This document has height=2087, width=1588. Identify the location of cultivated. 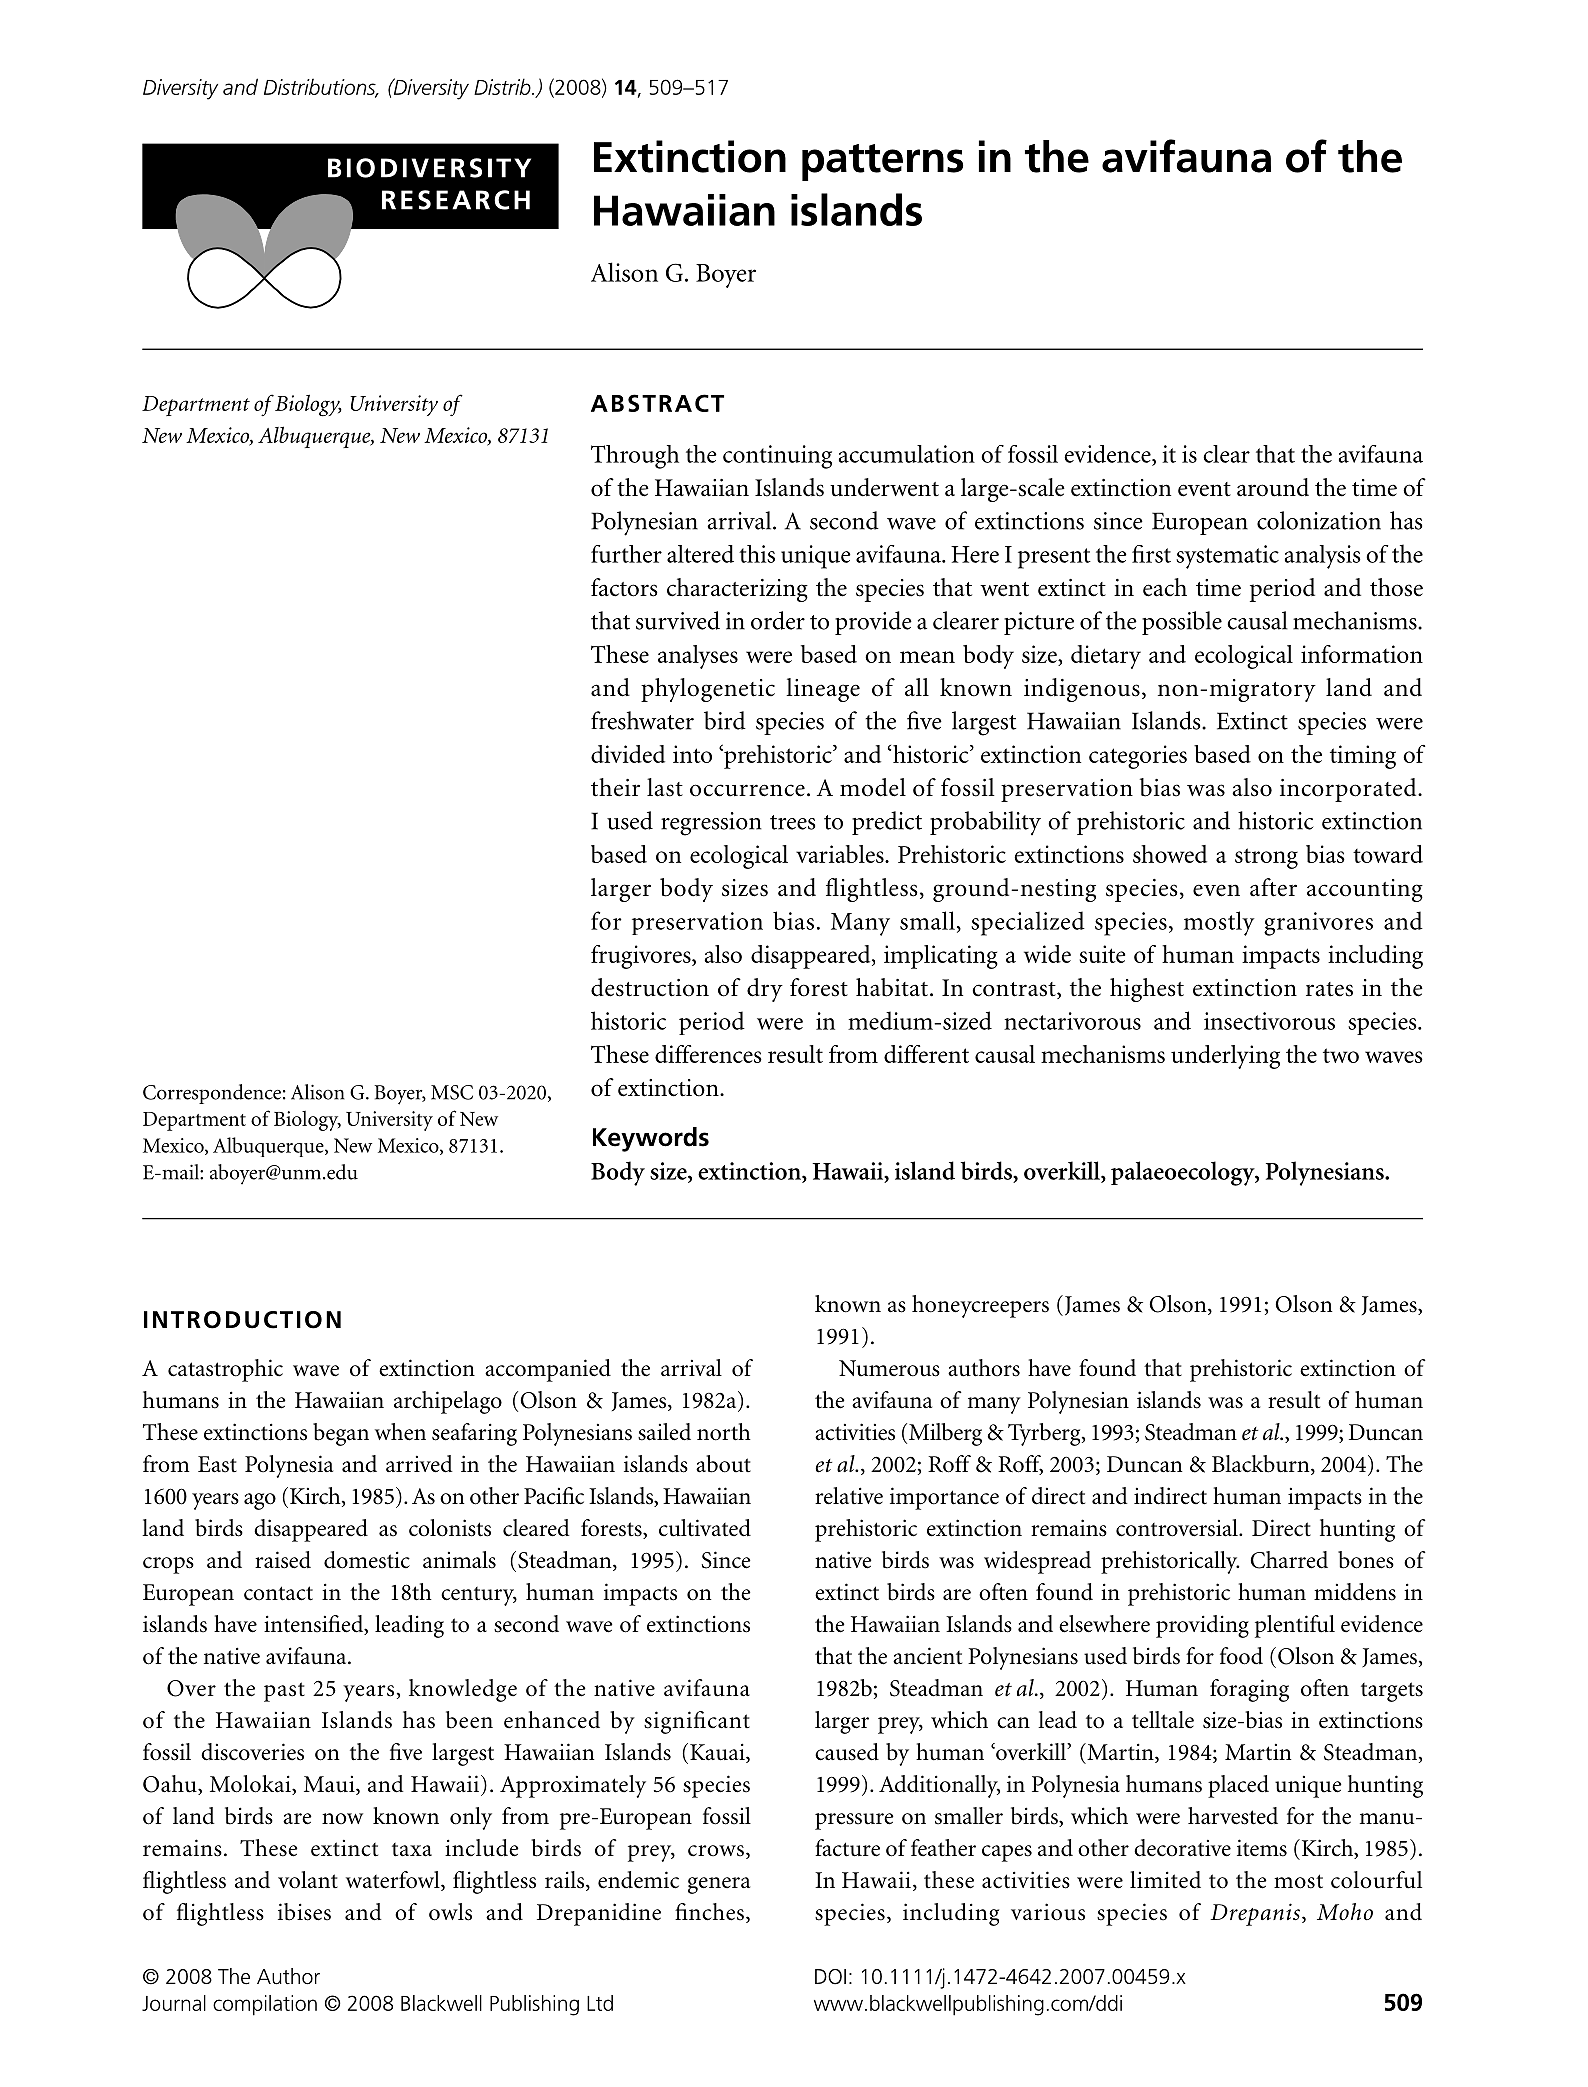
(705, 1528).
